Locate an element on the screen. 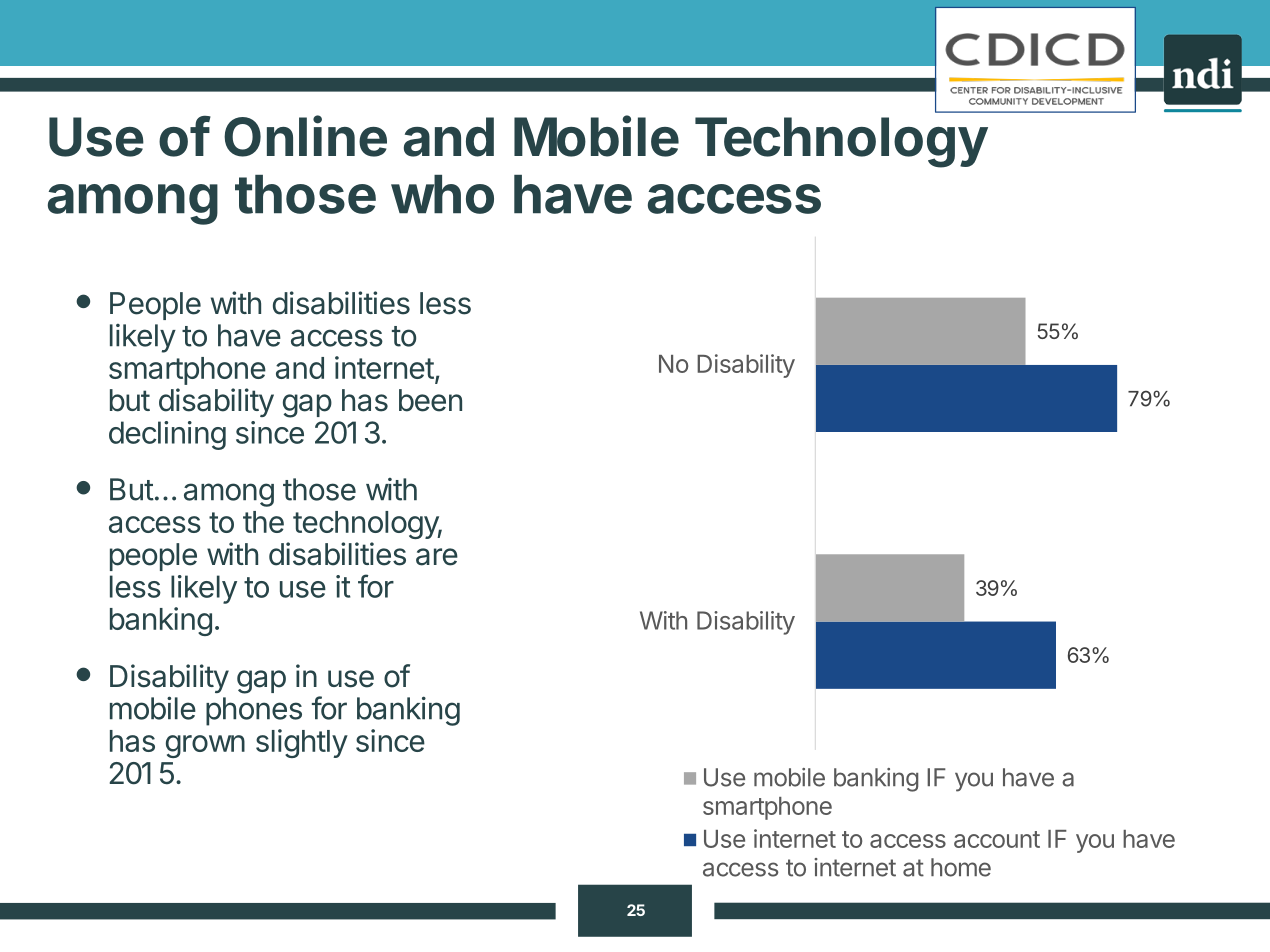 The height and width of the screenshot is (952, 1270). who is located at coordinates (442, 194).
